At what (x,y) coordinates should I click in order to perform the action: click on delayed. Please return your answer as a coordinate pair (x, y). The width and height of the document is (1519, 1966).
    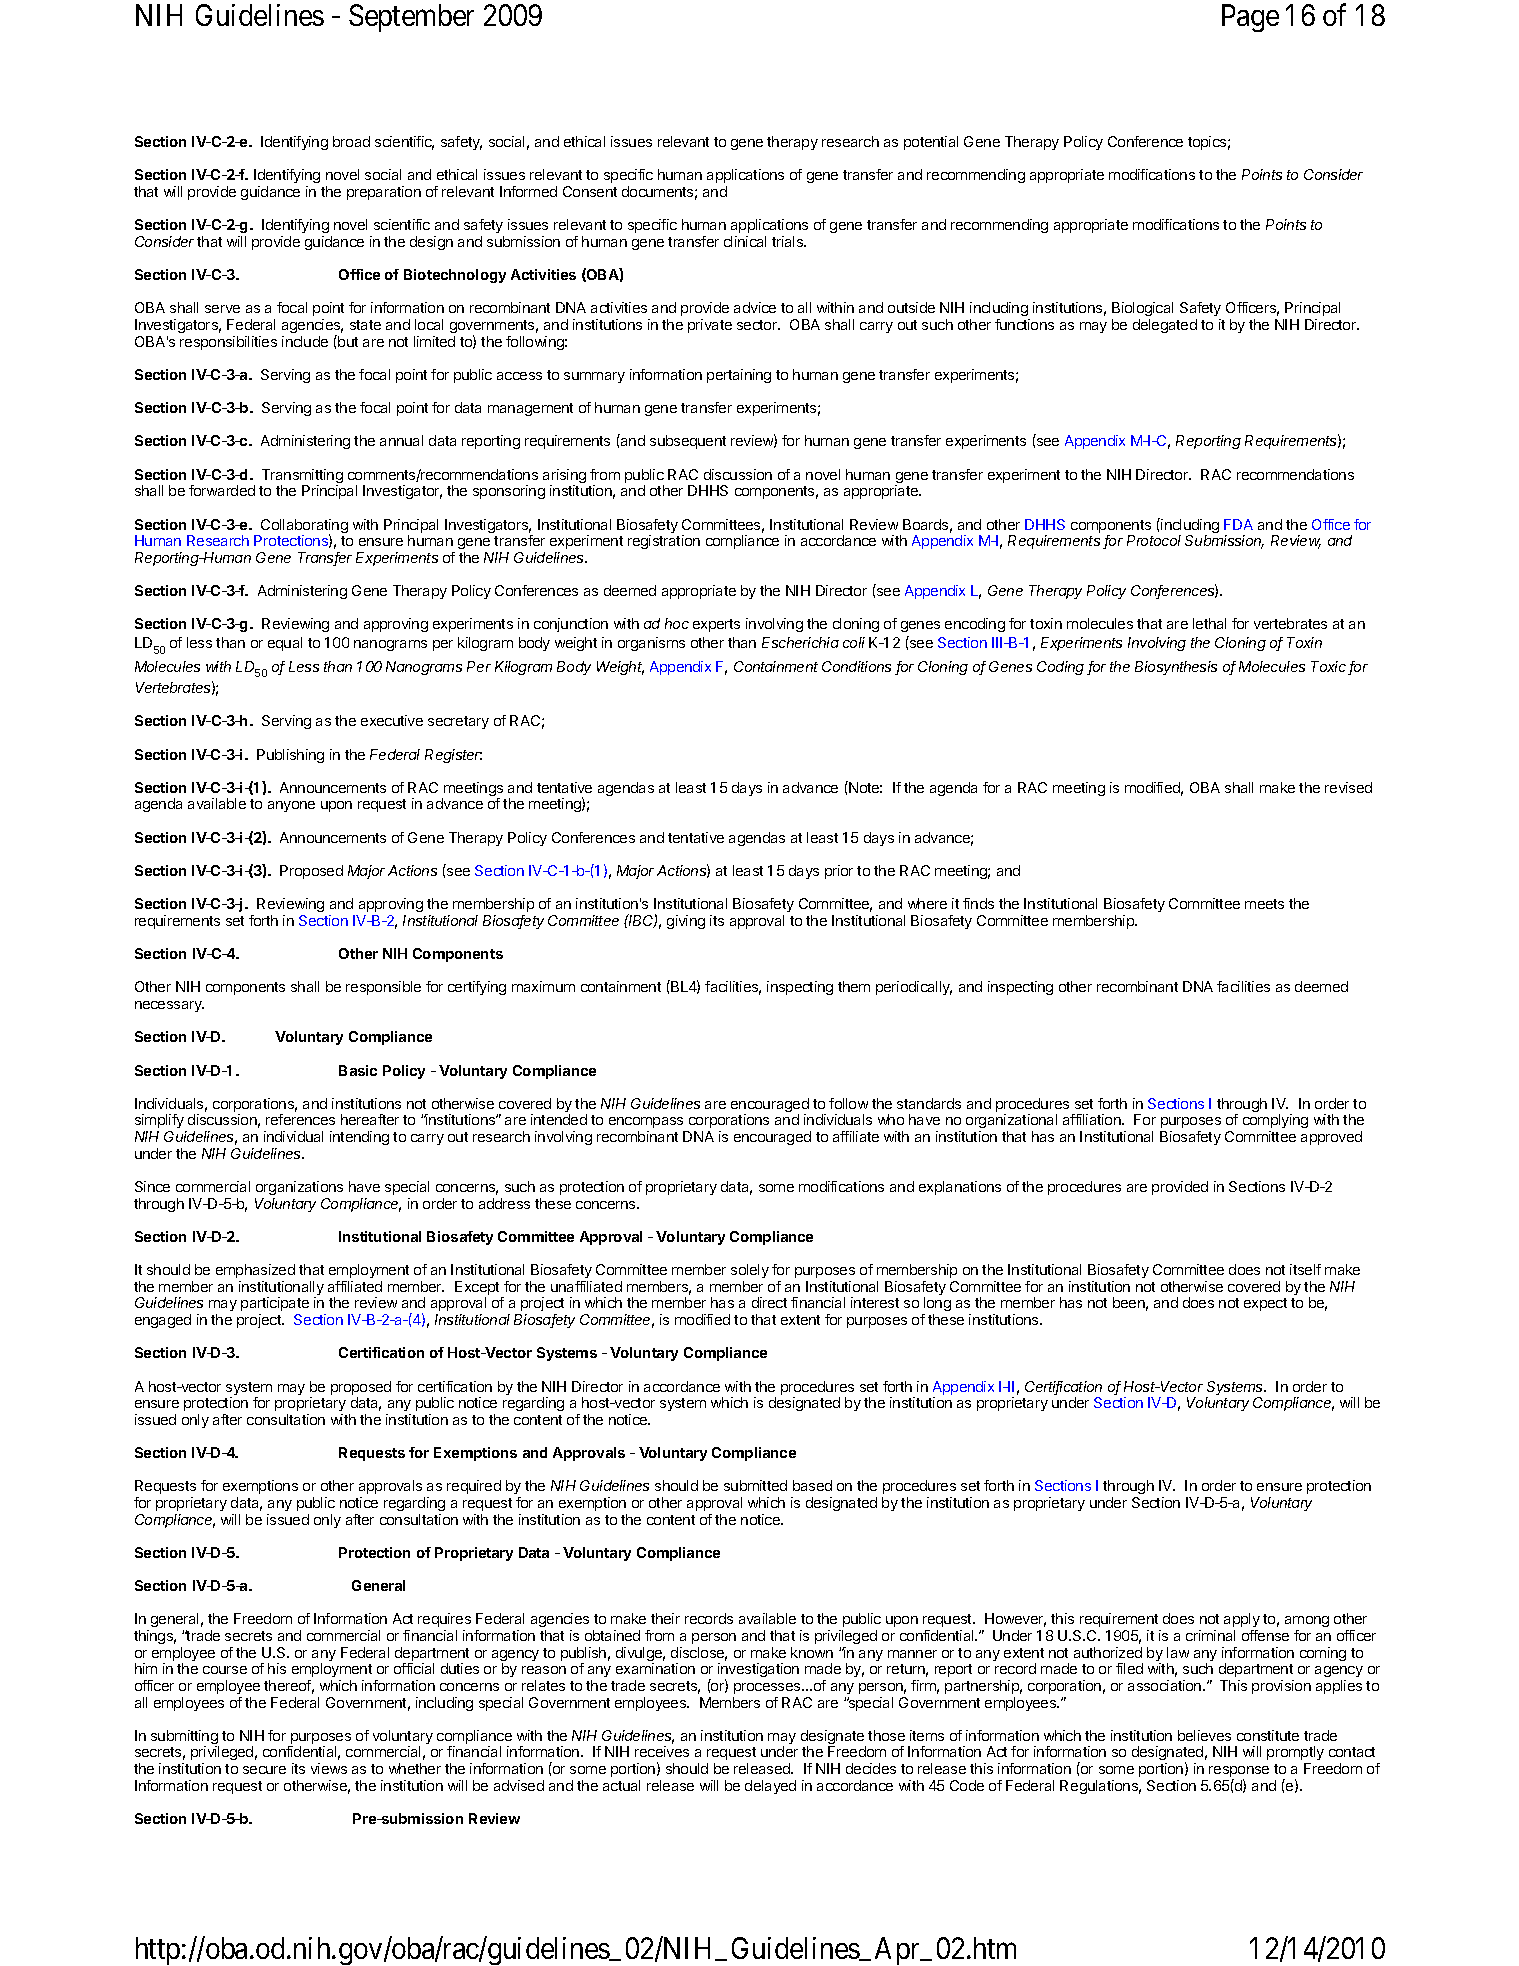
    Looking at the image, I should click on (770, 1787).
